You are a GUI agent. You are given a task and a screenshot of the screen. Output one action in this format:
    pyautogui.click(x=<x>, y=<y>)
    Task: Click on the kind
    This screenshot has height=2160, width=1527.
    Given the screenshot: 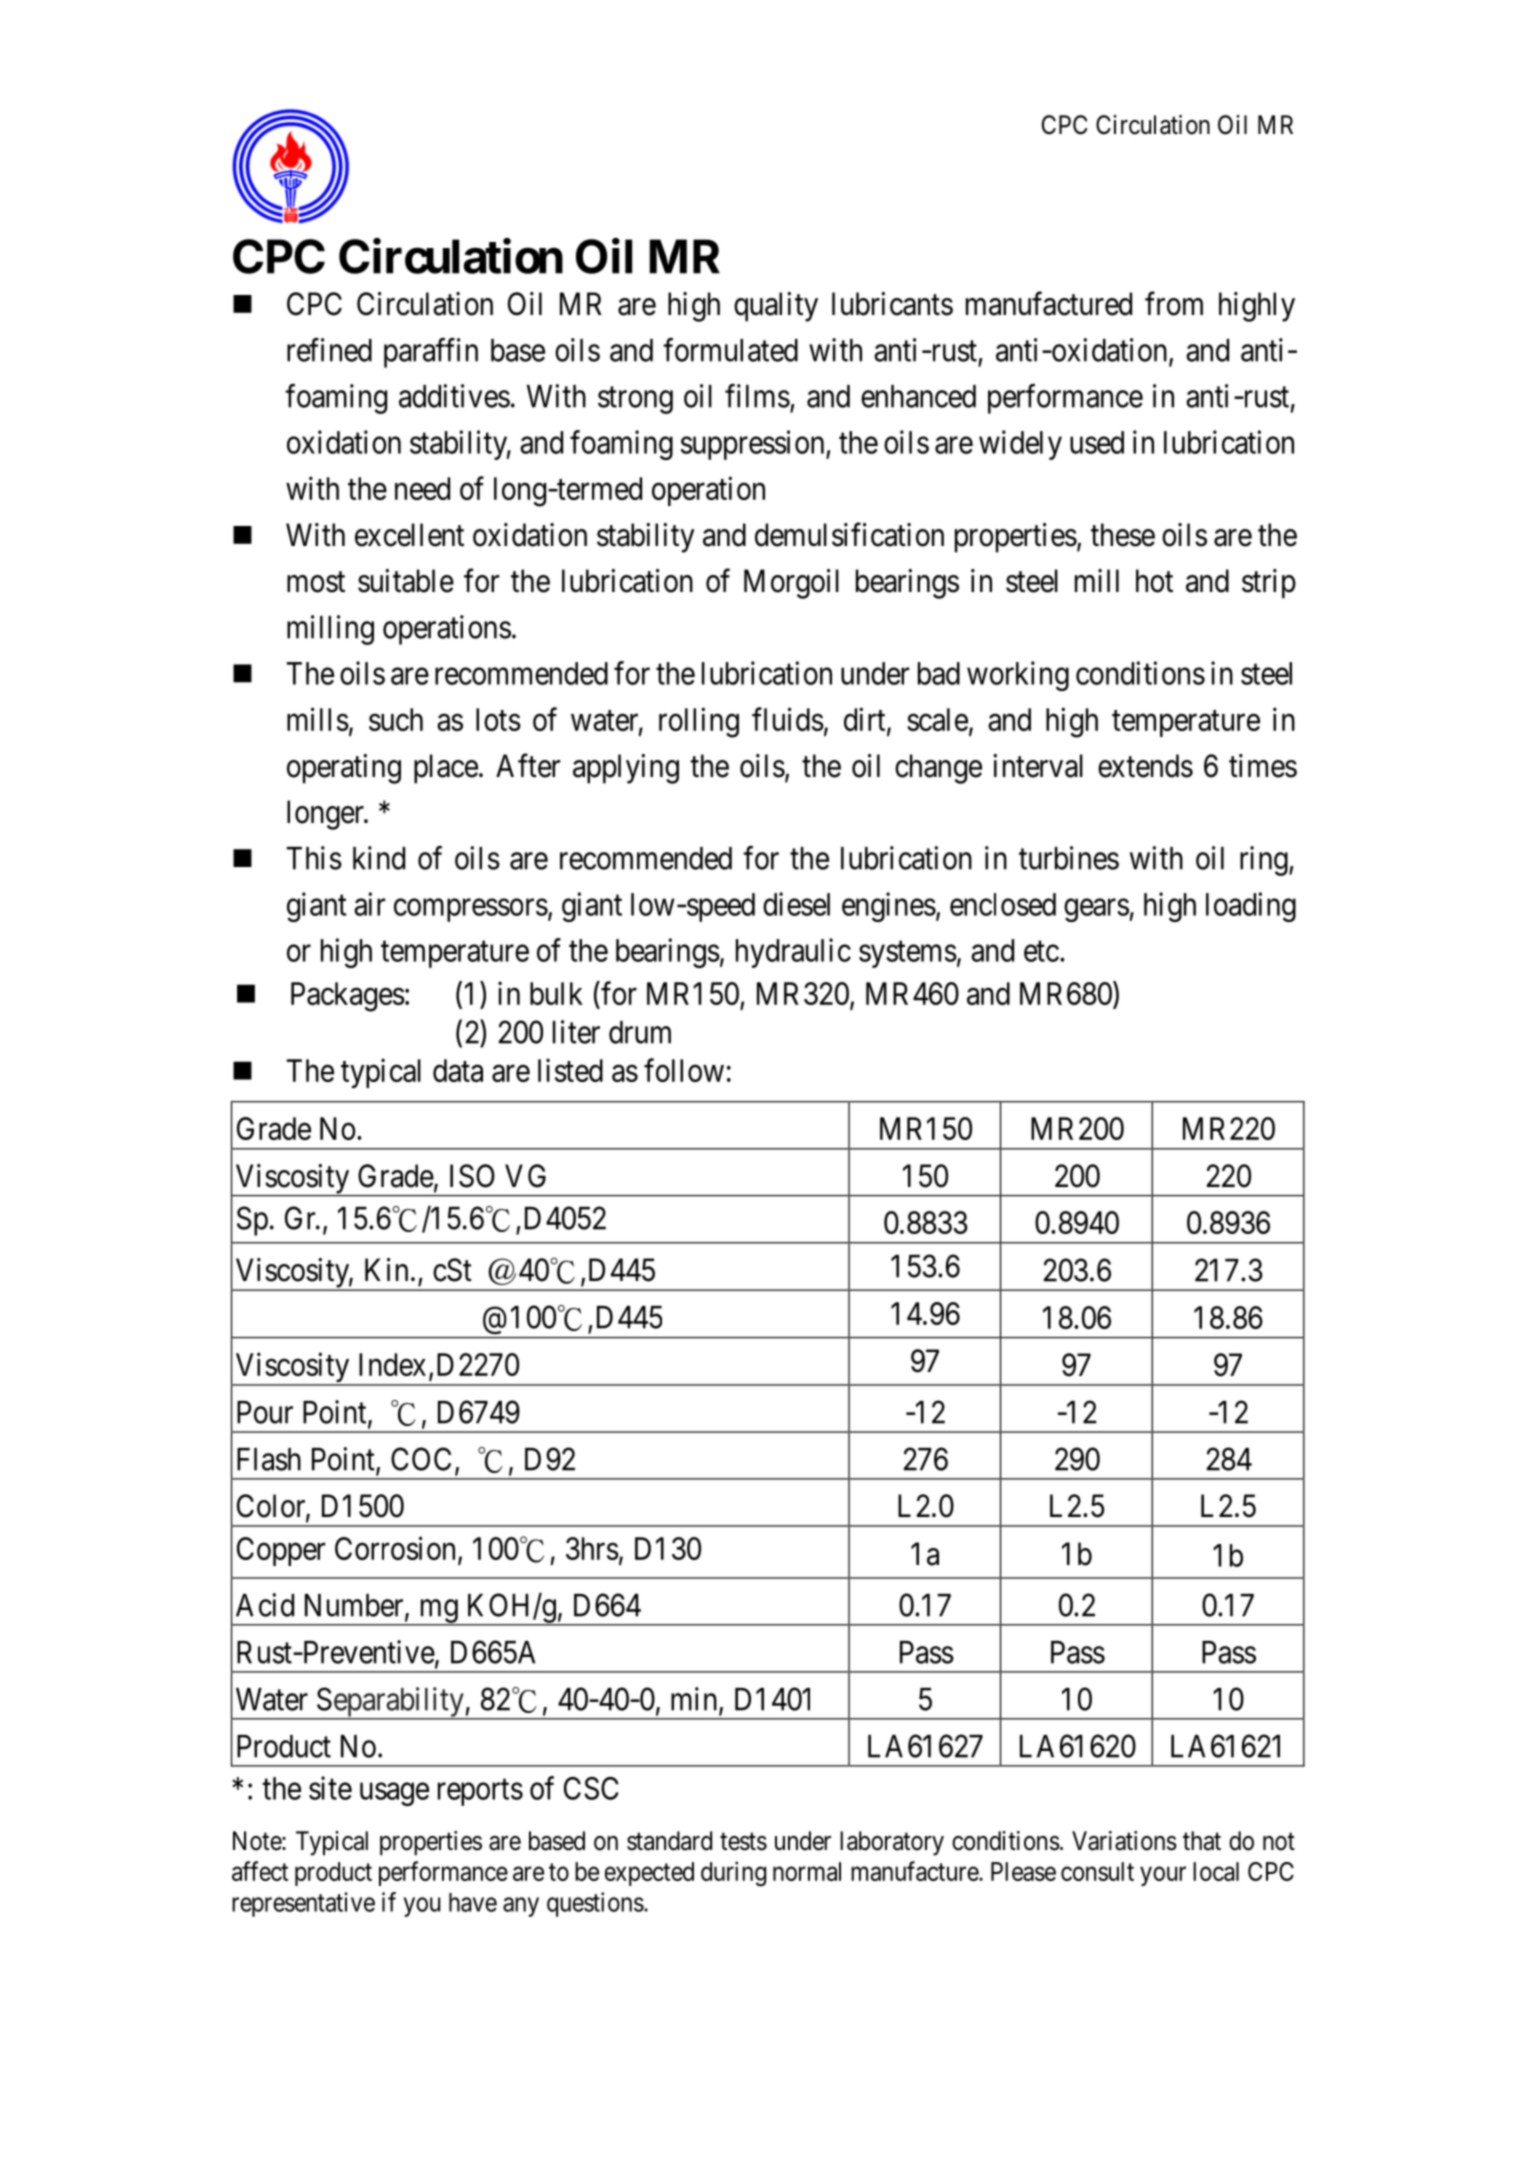 What is the action you would take?
    pyautogui.click(x=379, y=858)
